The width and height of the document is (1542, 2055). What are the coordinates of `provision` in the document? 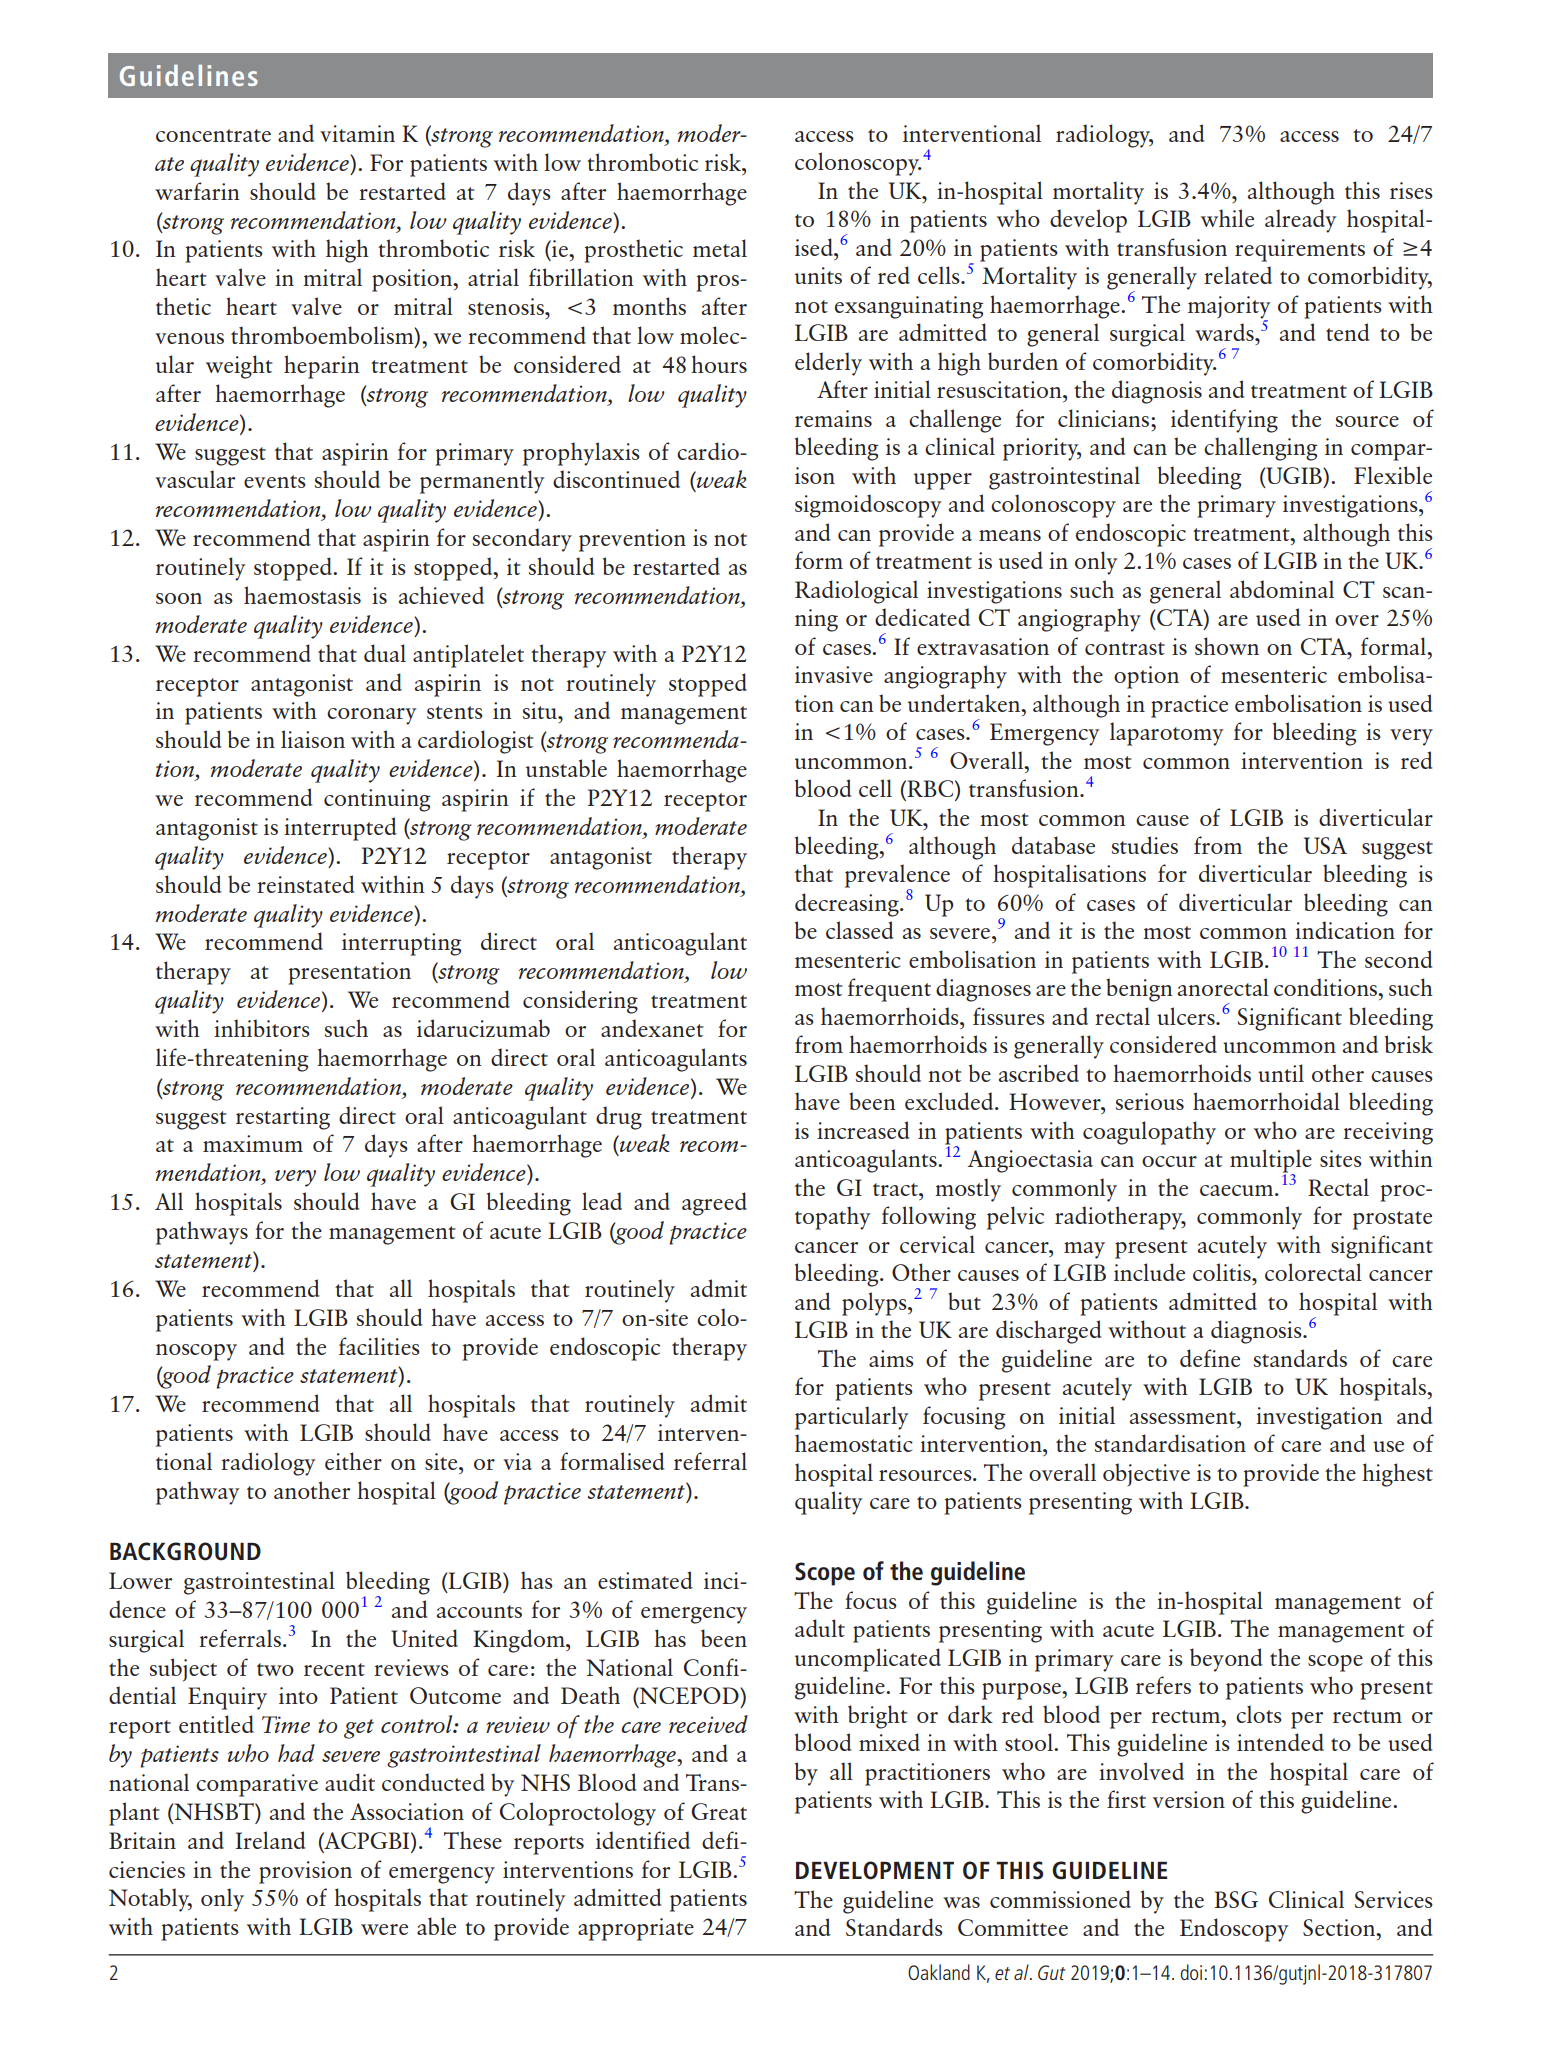 It's located at (305, 1872).
